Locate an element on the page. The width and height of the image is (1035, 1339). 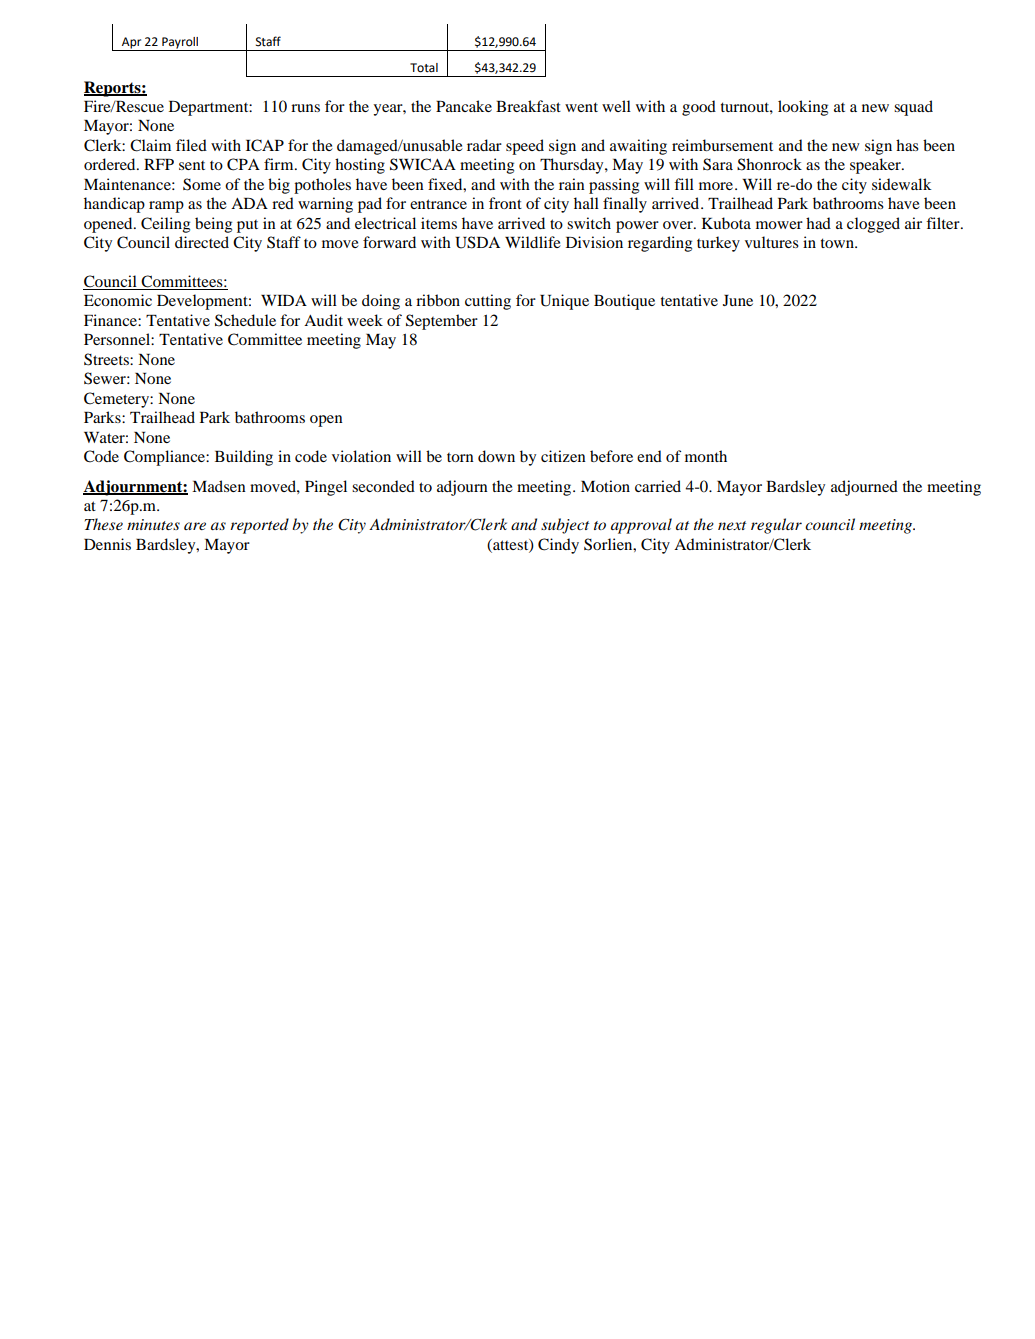
June is located at coordinates (738, 300).
